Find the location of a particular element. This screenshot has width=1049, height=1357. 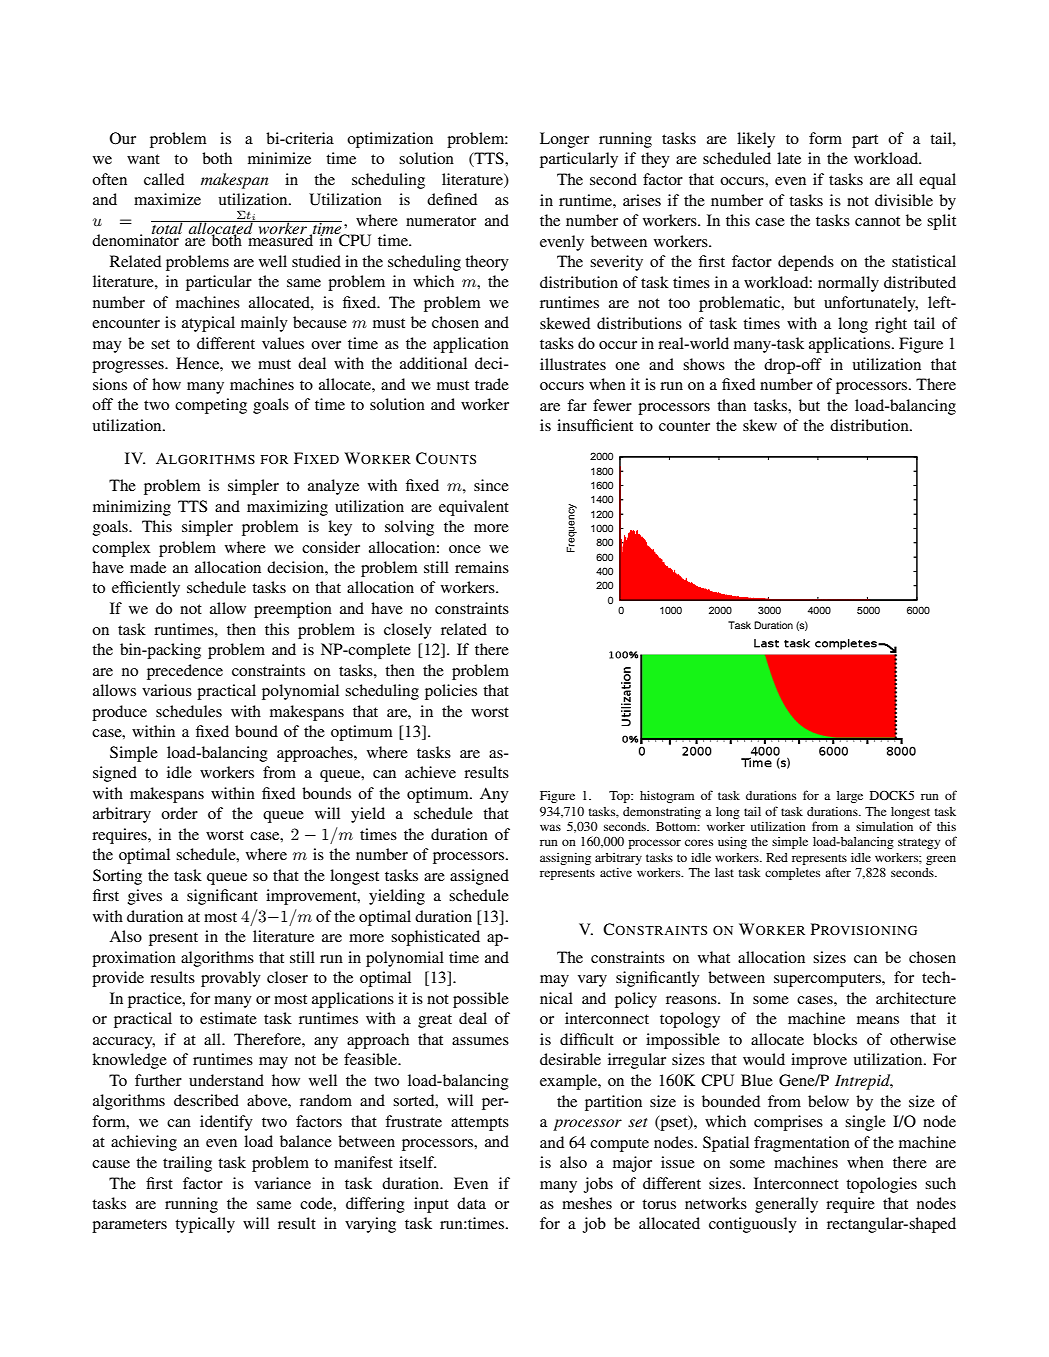

order is located at coordinates (179, 813).
